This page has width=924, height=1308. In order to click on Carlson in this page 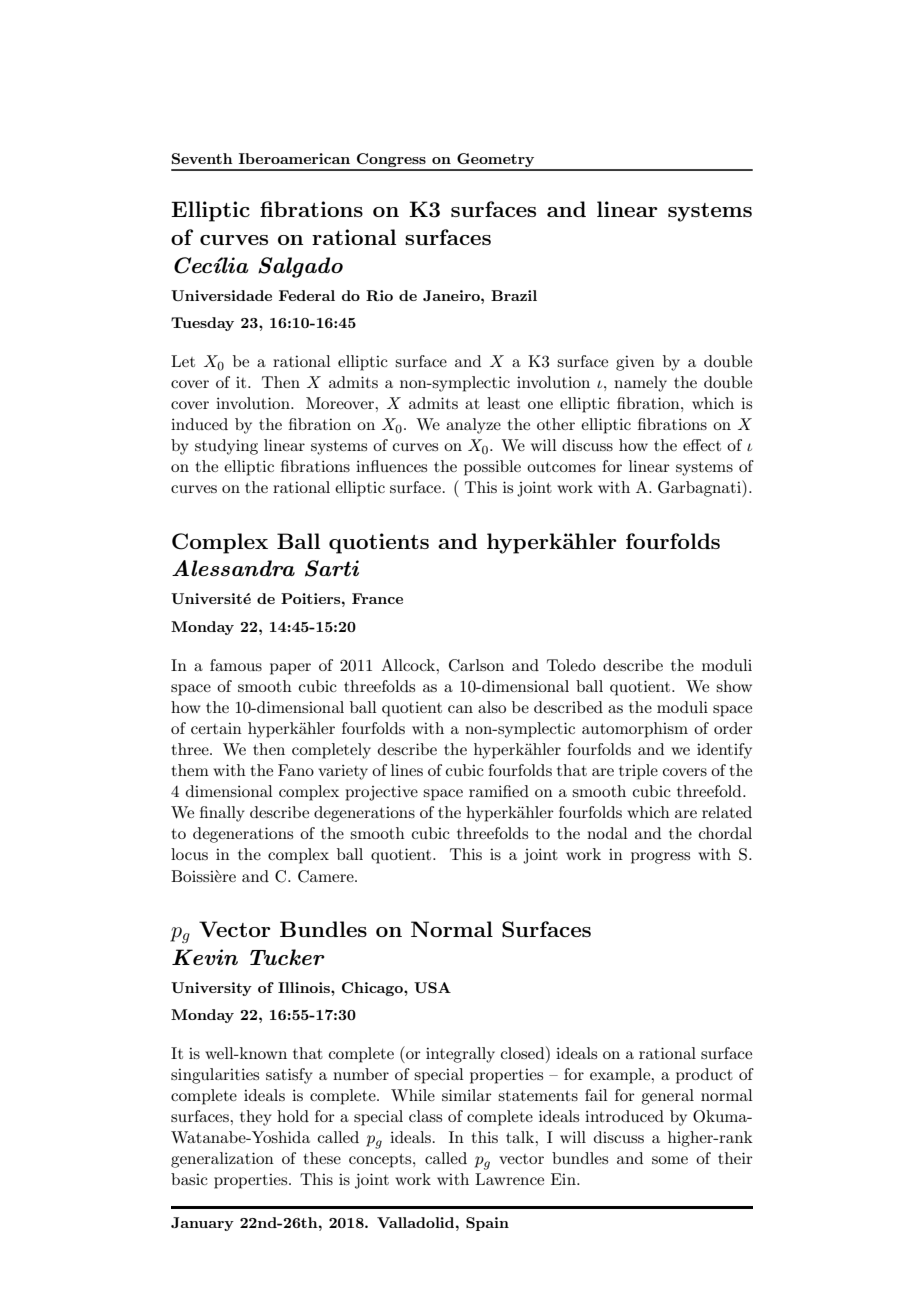, I will do `click(476, 665)`.
